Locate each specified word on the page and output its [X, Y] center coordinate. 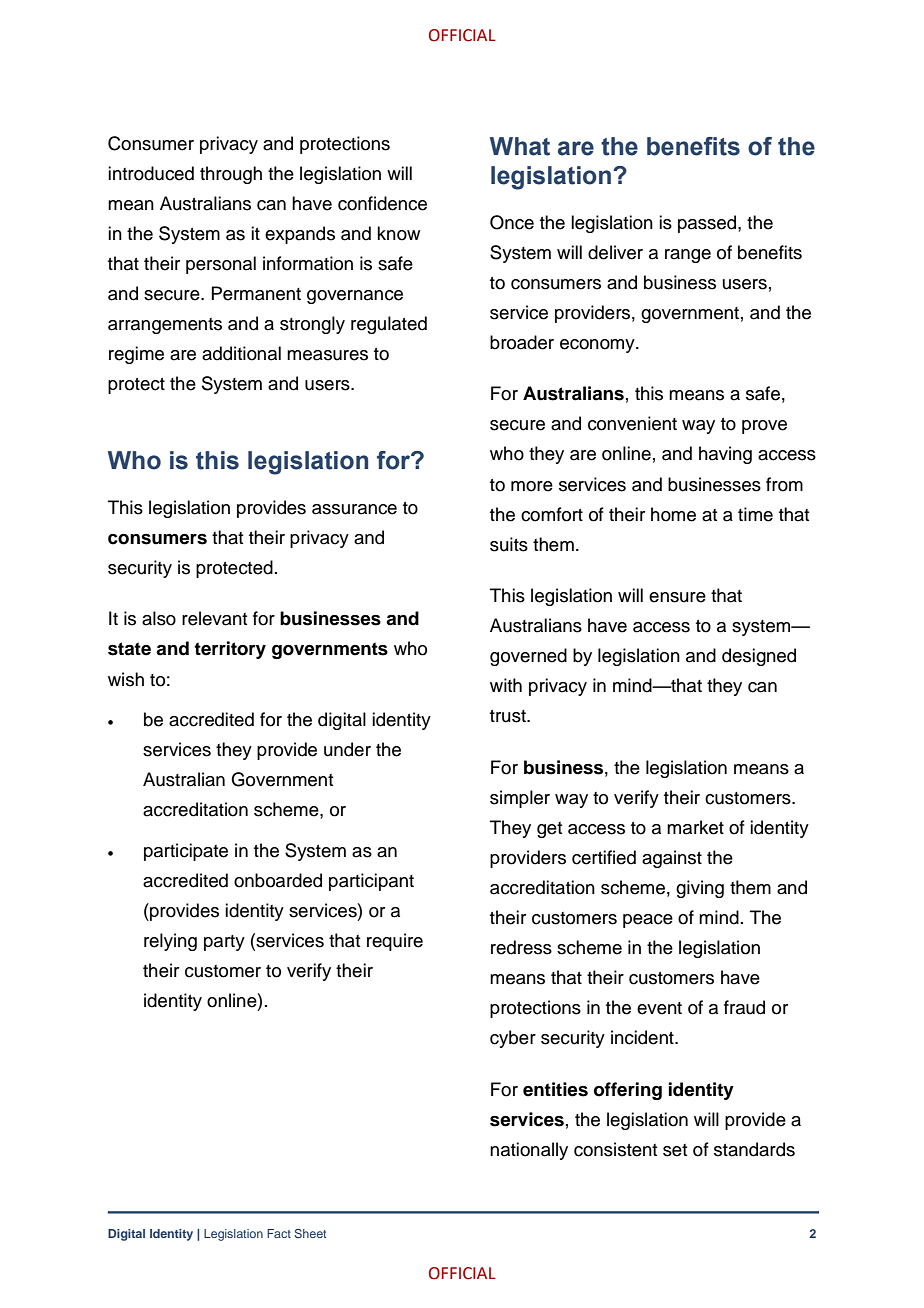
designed [759, 657]
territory [230, 650]
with [506, 685]
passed [708, 224]
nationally [529, 1151]
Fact [279, 1233]
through [231, 175]
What [520, 146]
